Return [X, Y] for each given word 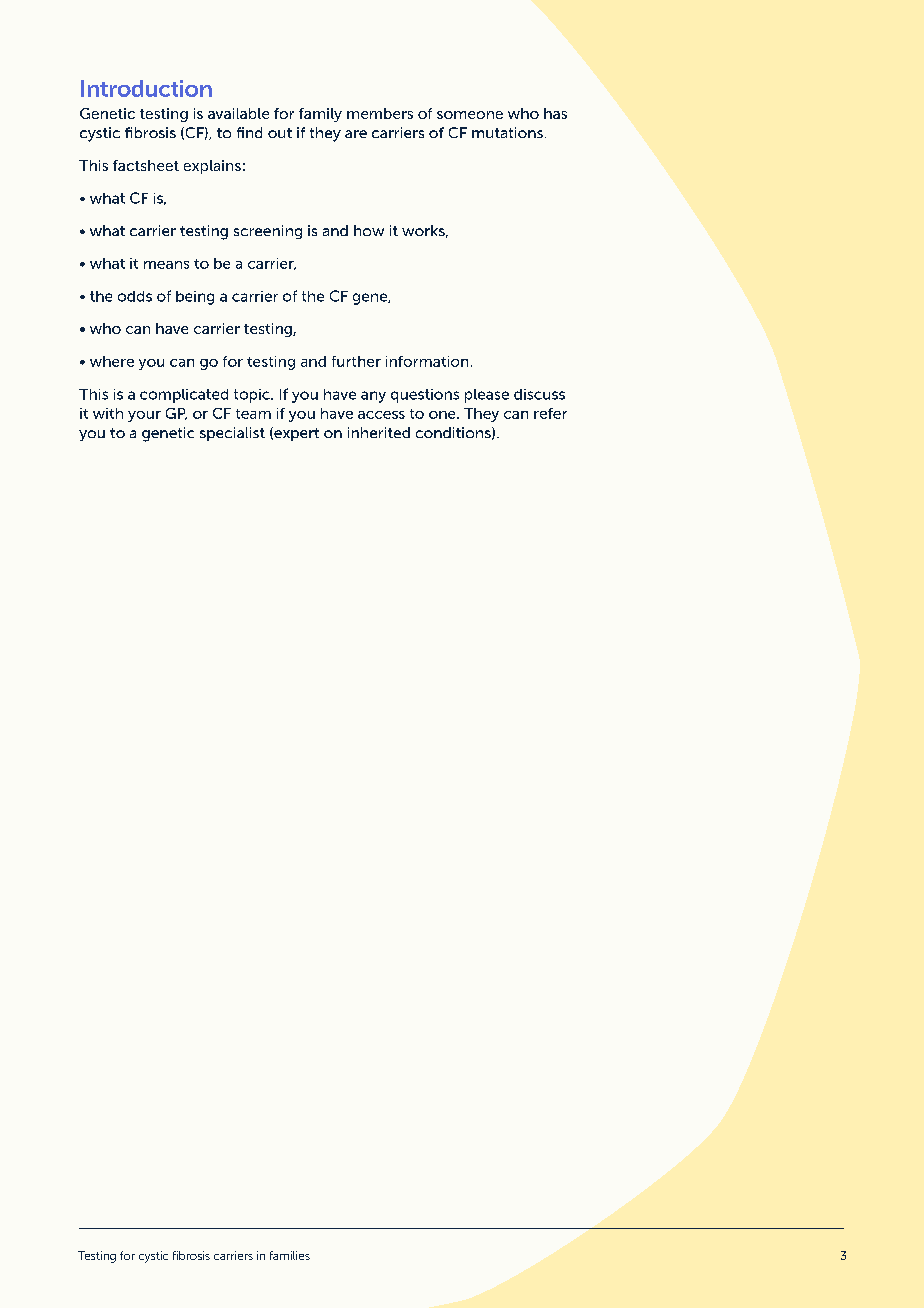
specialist [232, 434]
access [381, 415]
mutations [507, 132]
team [253, 414]
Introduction [146, 88]
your [144, 416]
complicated [184, 396]
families [290, 1255]
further [356, 361]
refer [550, 413]
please [487, 396]
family [320, 115]
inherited [379, 432]
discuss [539, 394]
